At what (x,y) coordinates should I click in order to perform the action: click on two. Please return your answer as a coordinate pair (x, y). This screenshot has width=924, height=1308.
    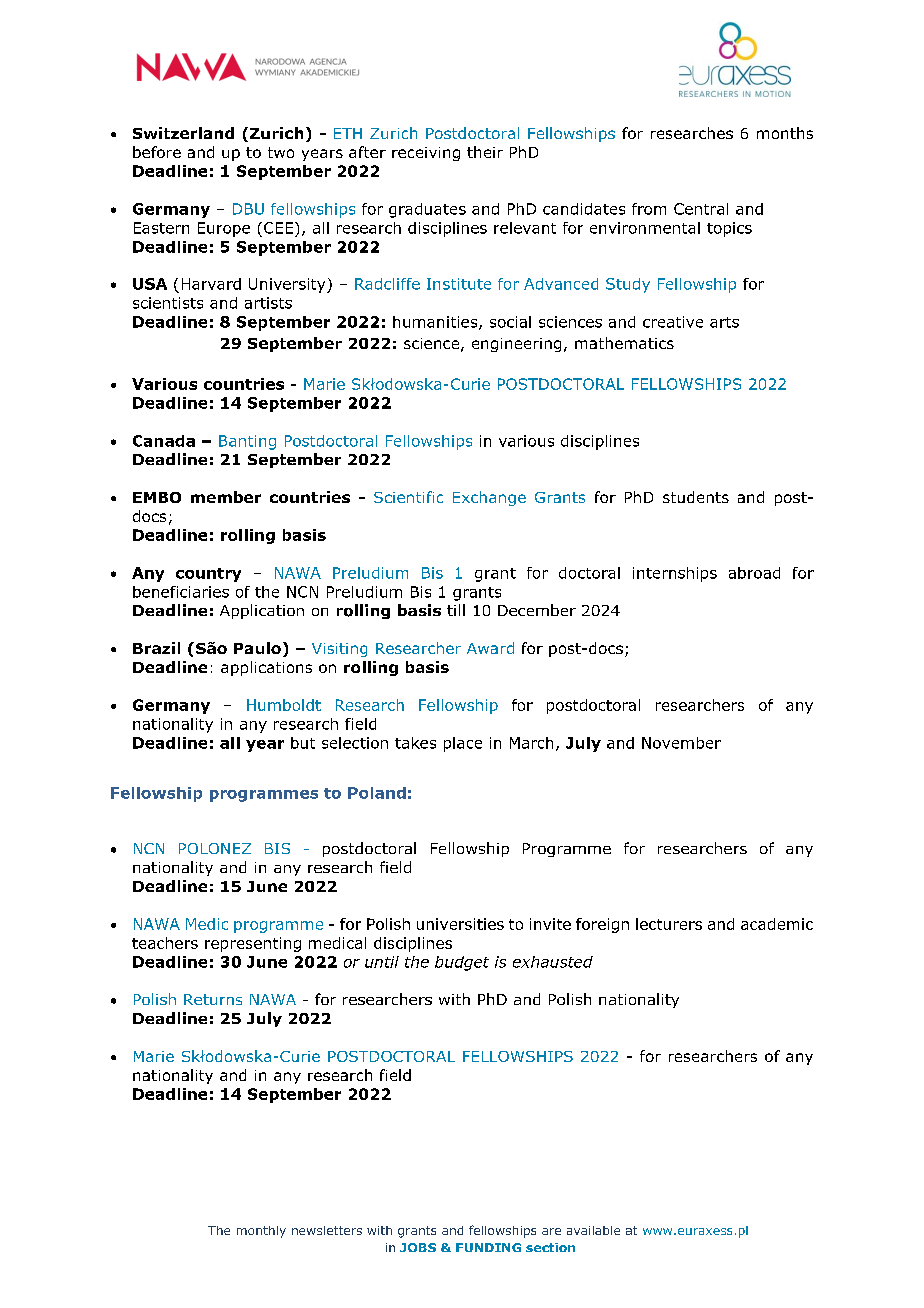
    Looking at the image, I should click on (281, 152).
